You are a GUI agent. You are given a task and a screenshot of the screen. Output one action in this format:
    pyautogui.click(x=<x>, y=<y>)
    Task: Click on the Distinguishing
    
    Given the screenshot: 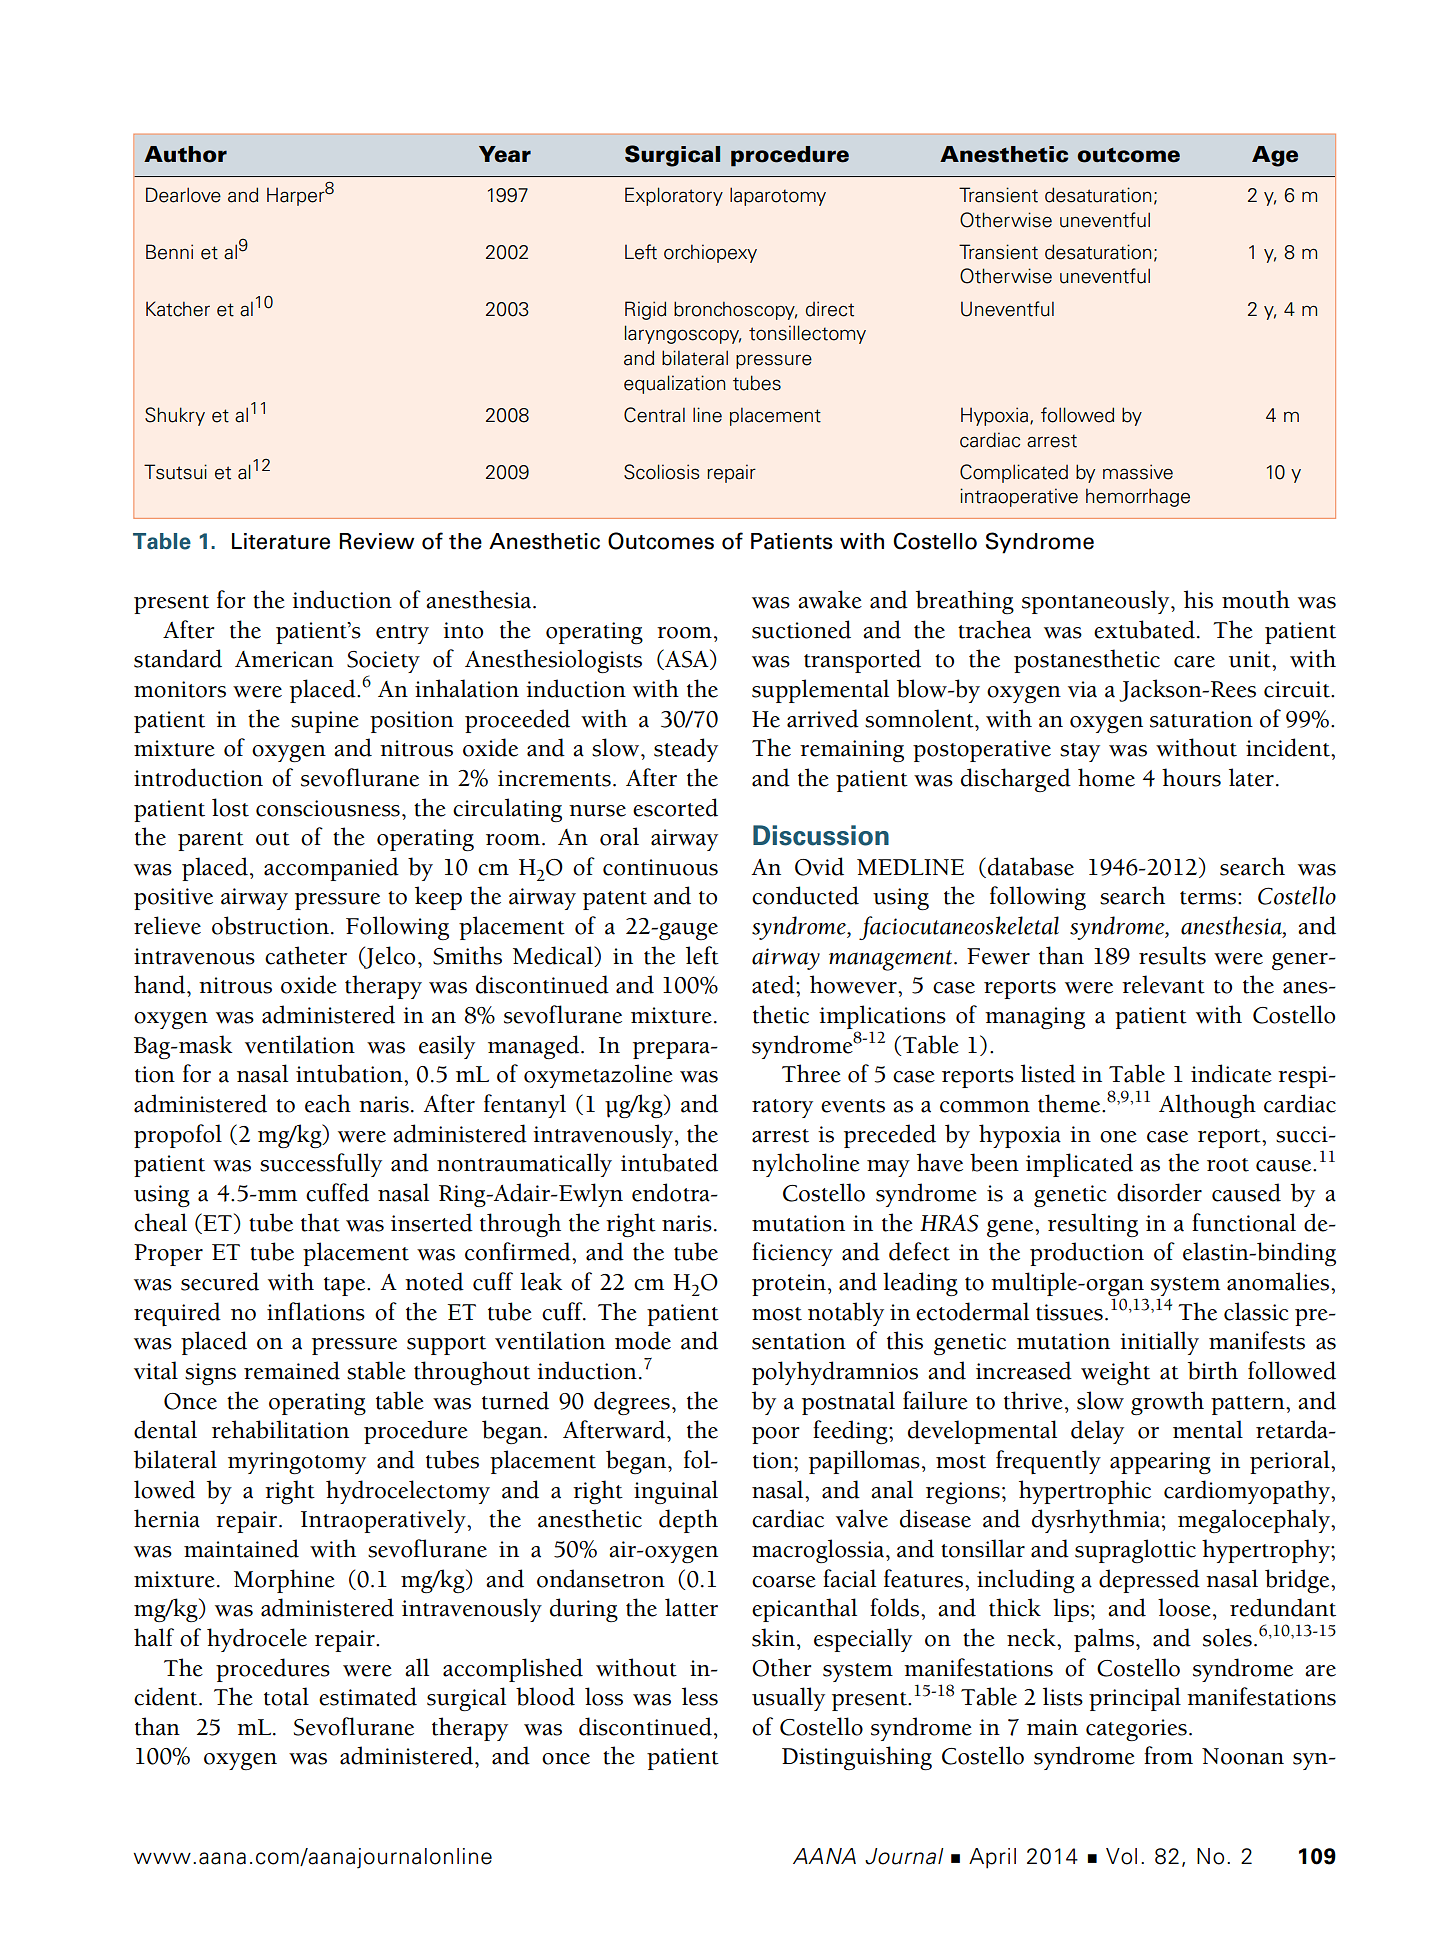 What is the action you would take?
    pyautogui.click(x=857, y=1758)
